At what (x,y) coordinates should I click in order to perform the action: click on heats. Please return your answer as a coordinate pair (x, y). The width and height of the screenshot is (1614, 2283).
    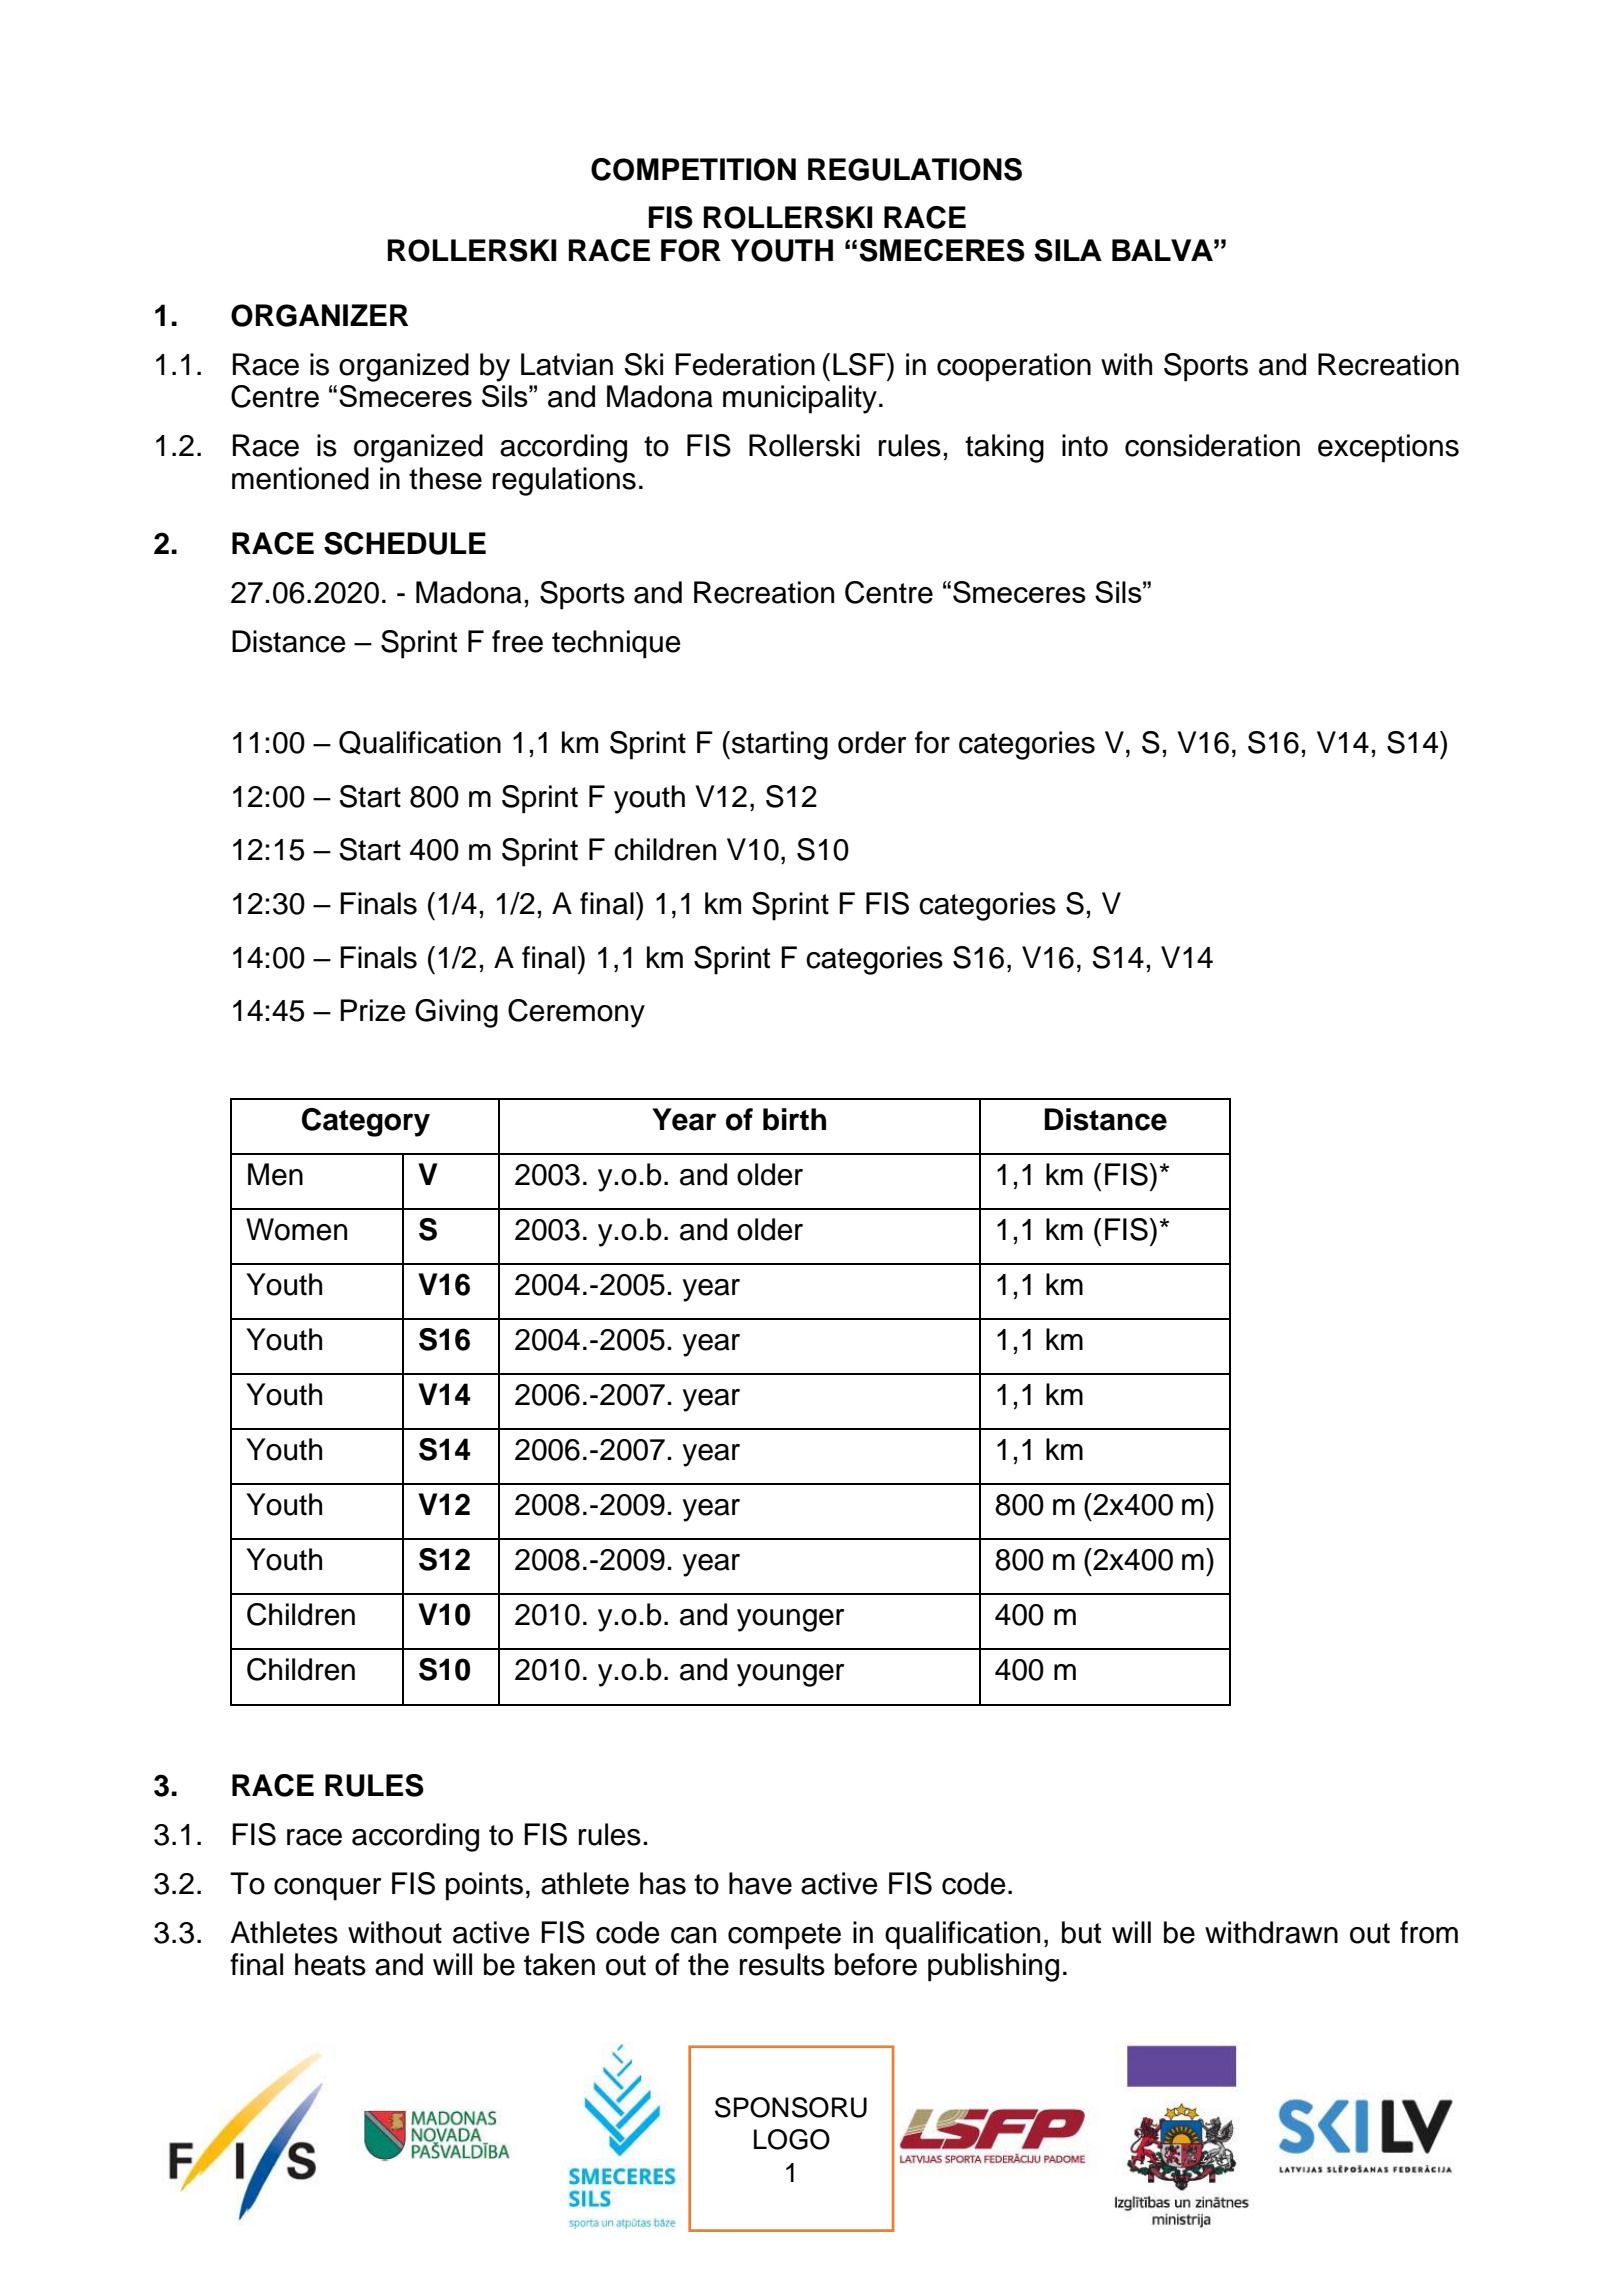
    Looking at the image, I should click on (330, 1964).
